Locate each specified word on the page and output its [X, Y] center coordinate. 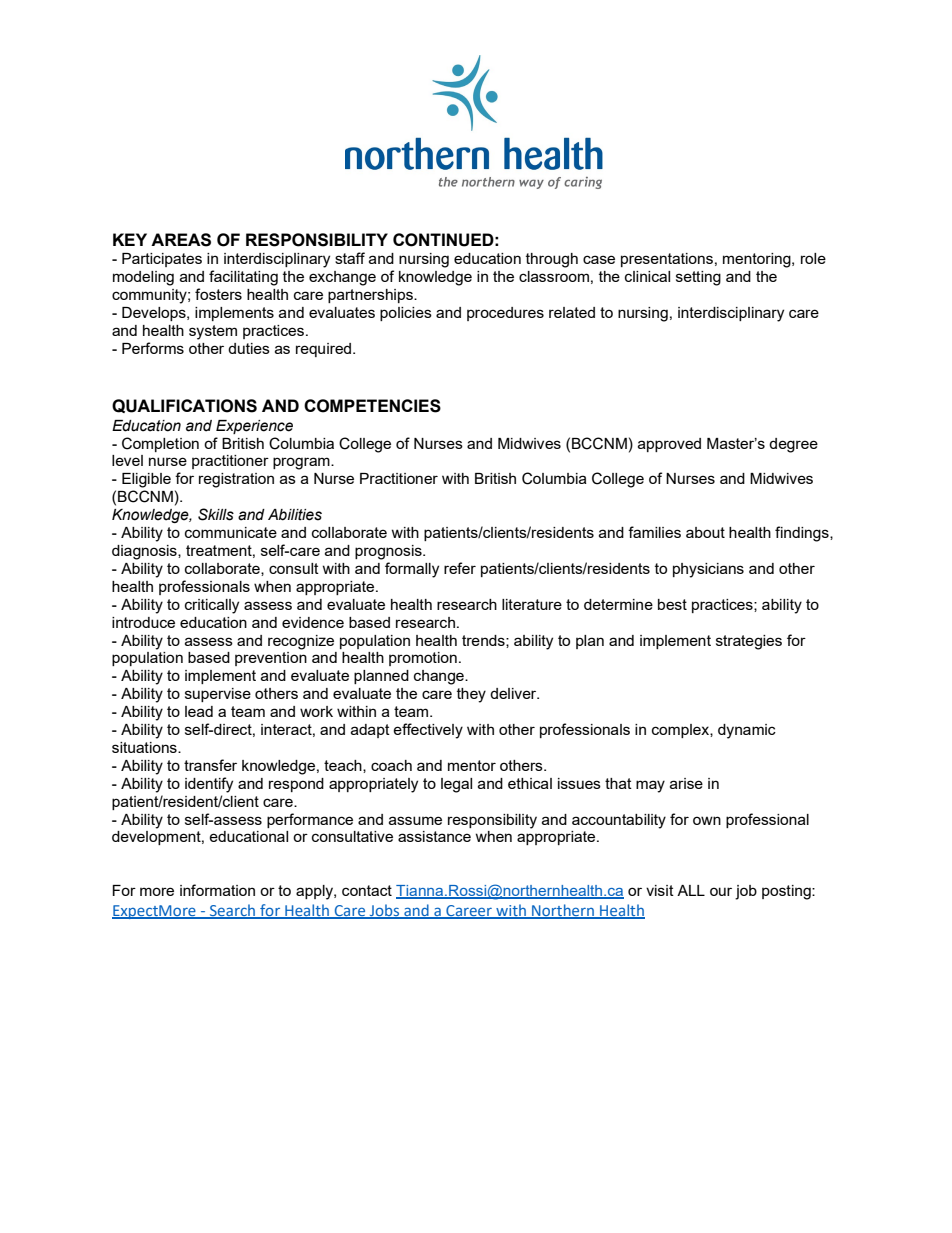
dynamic [747, 731]
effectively [428, 731]
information [217, 890]
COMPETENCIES [372, 406]
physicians [708, 570]
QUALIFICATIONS [184, 406]
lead [199, 711]
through [552, 260]
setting [698, 278]
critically [212, 606]
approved [669, 445]
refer [460, 568]
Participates [162, 260]
